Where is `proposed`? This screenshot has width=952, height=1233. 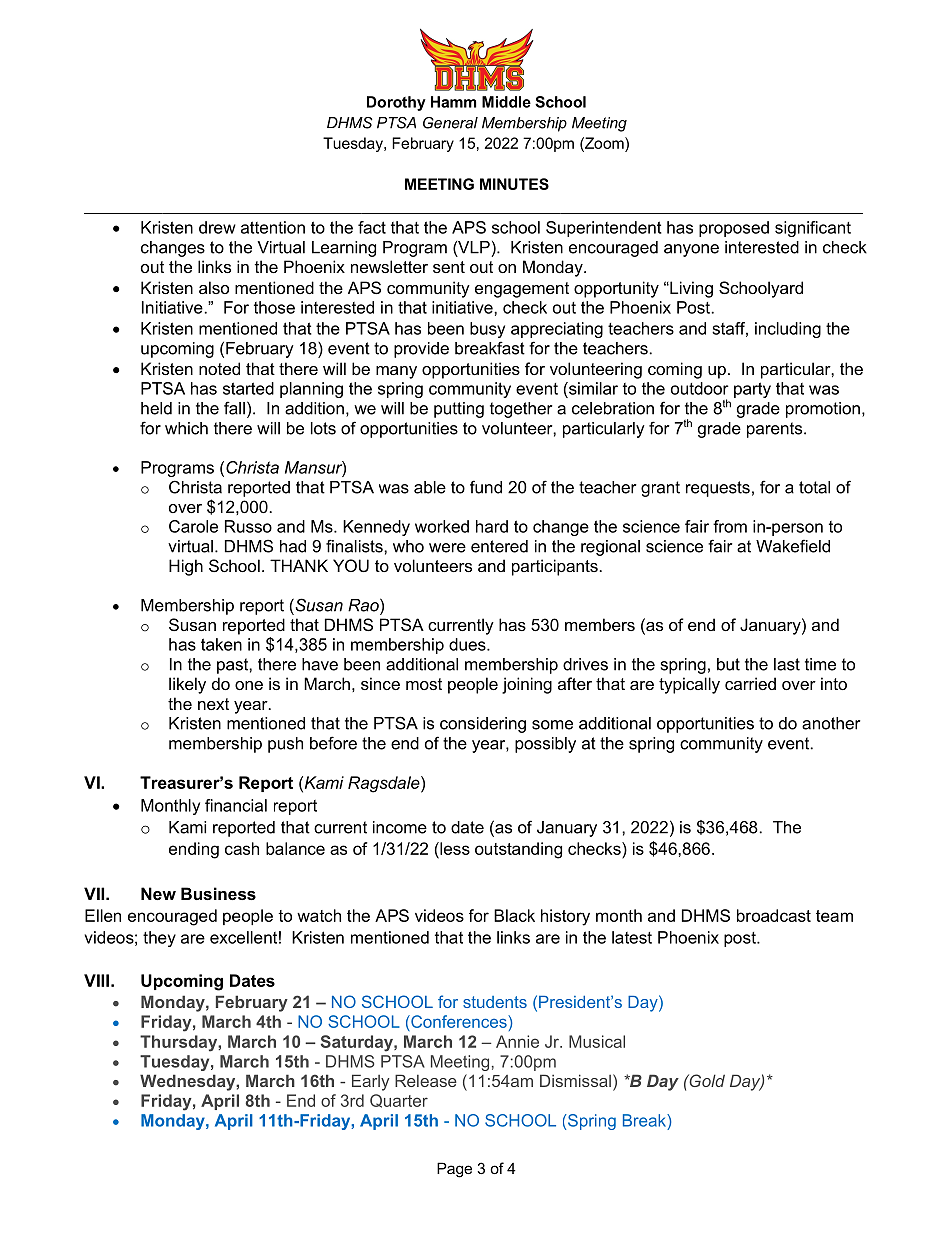 proposed is located at coordinates (734, 229).
